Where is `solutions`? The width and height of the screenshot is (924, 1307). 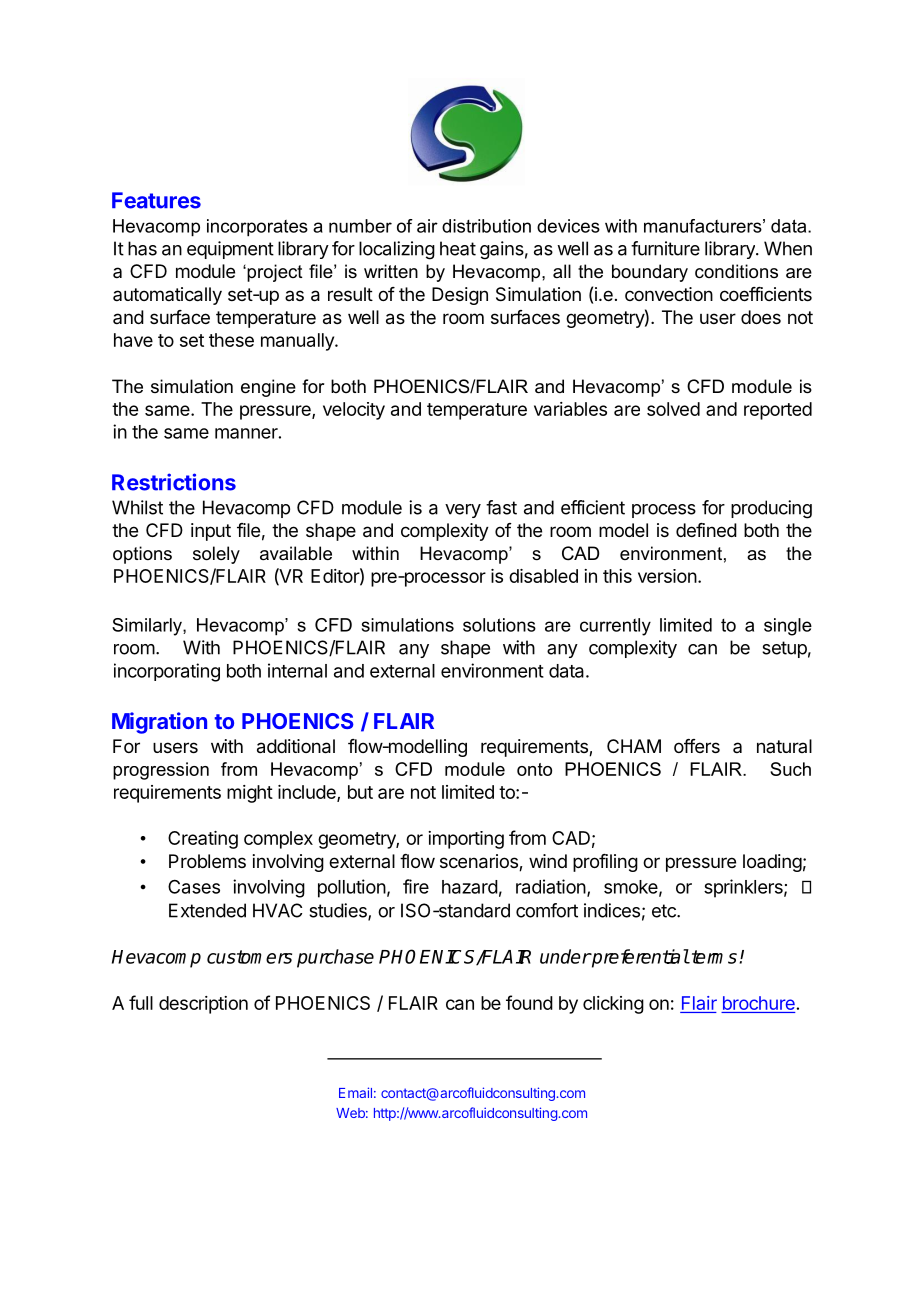 solutions is located at coordinates (499, 625).
